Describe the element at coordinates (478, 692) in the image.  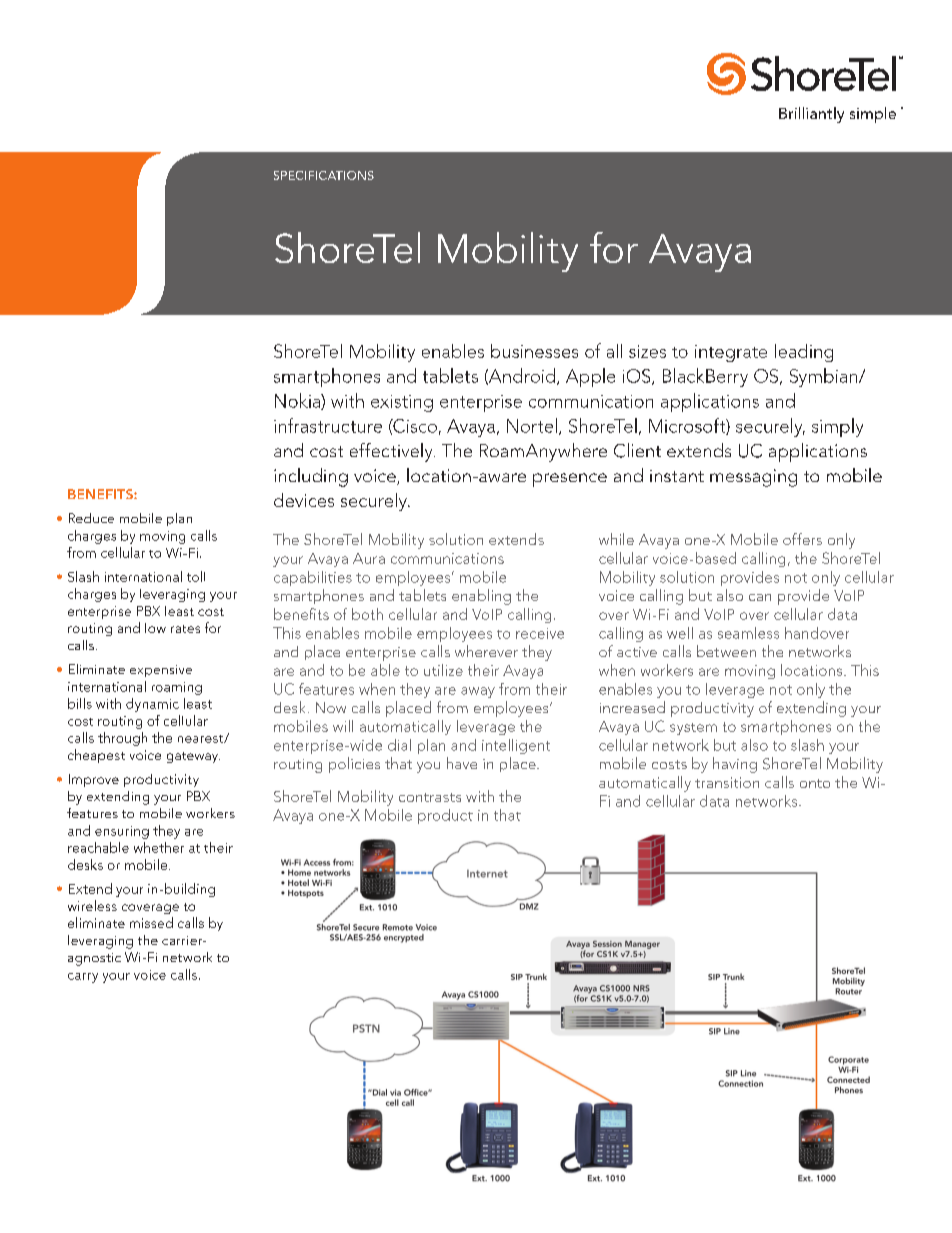
I see `away` at that location.
